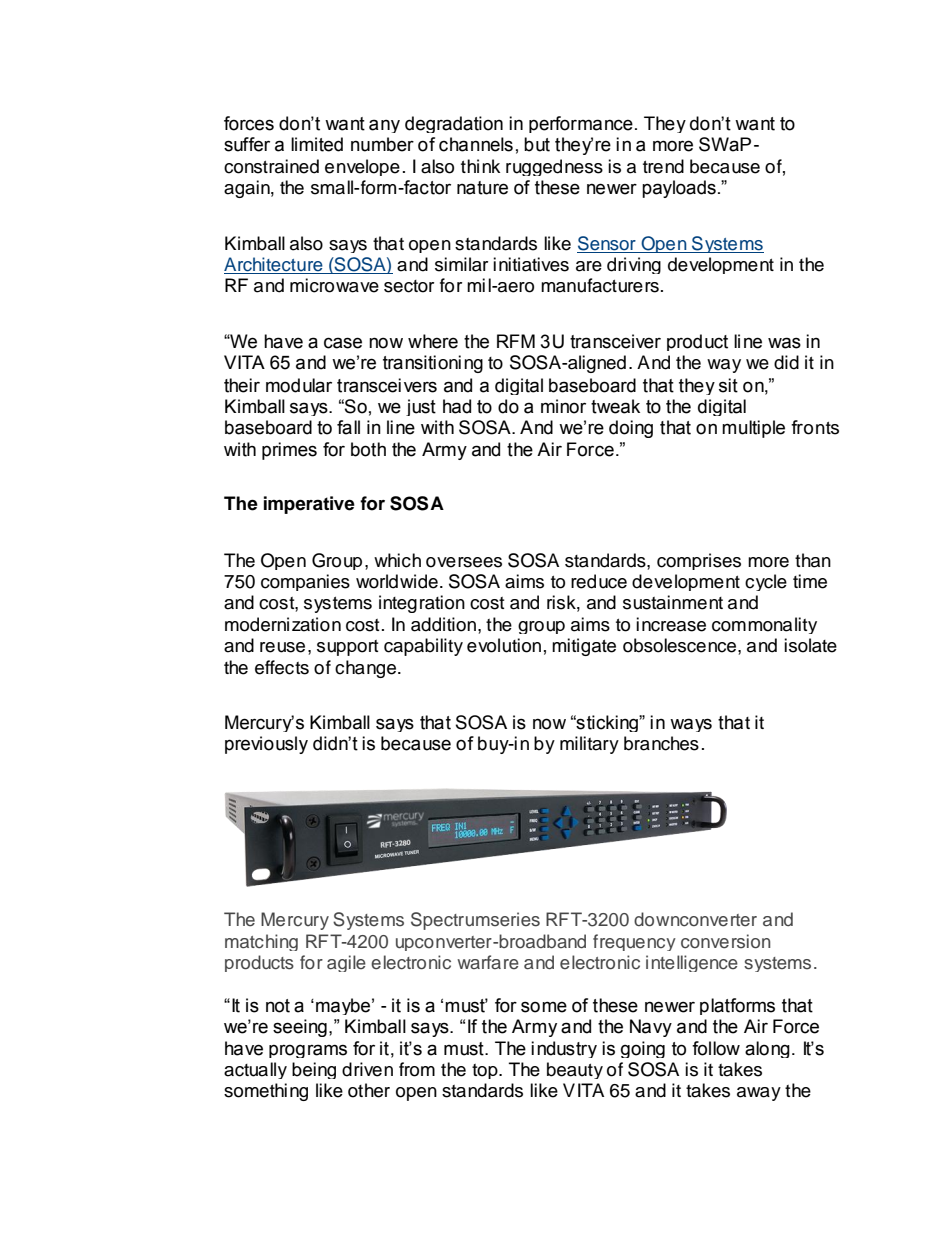 This document has height=1233, width=952. Describe the element at coordinates (679, 189) in the document. I see `payloads` at that location.
